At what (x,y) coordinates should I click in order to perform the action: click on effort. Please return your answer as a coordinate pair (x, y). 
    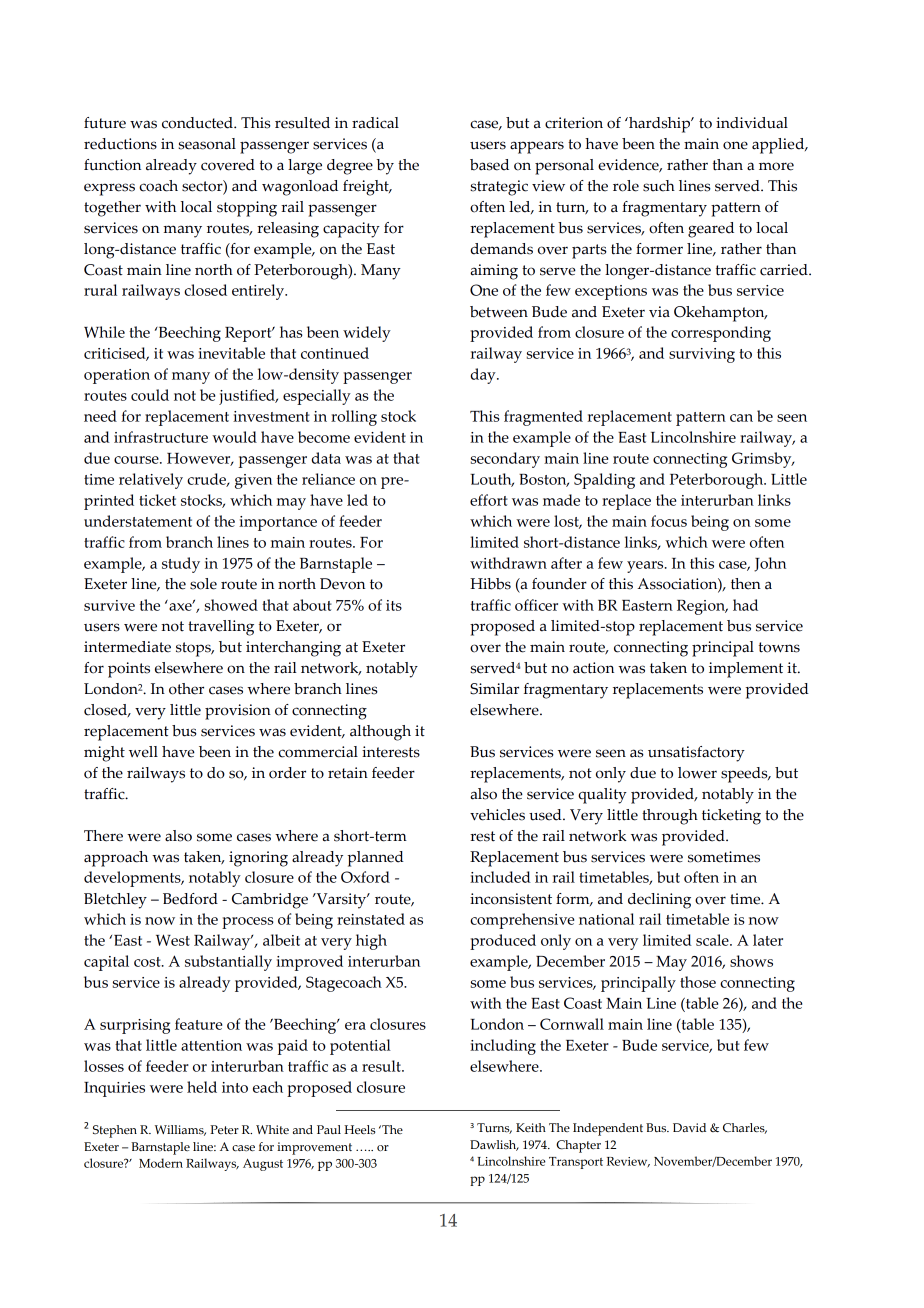
    Looking at the image, I should click on (489, 500).
